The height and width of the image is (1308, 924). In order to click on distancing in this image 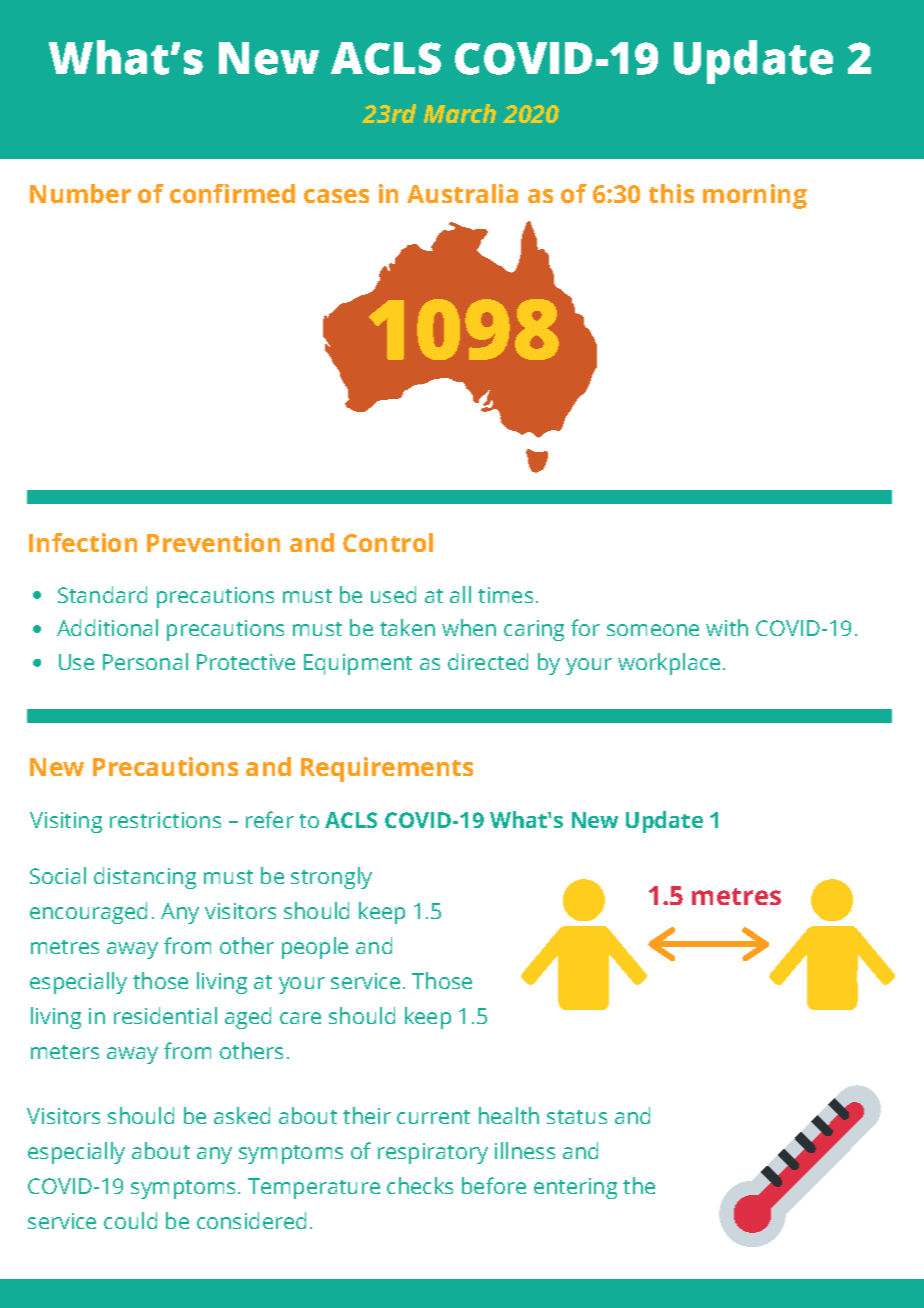, I will do `click(145, 878)`.
